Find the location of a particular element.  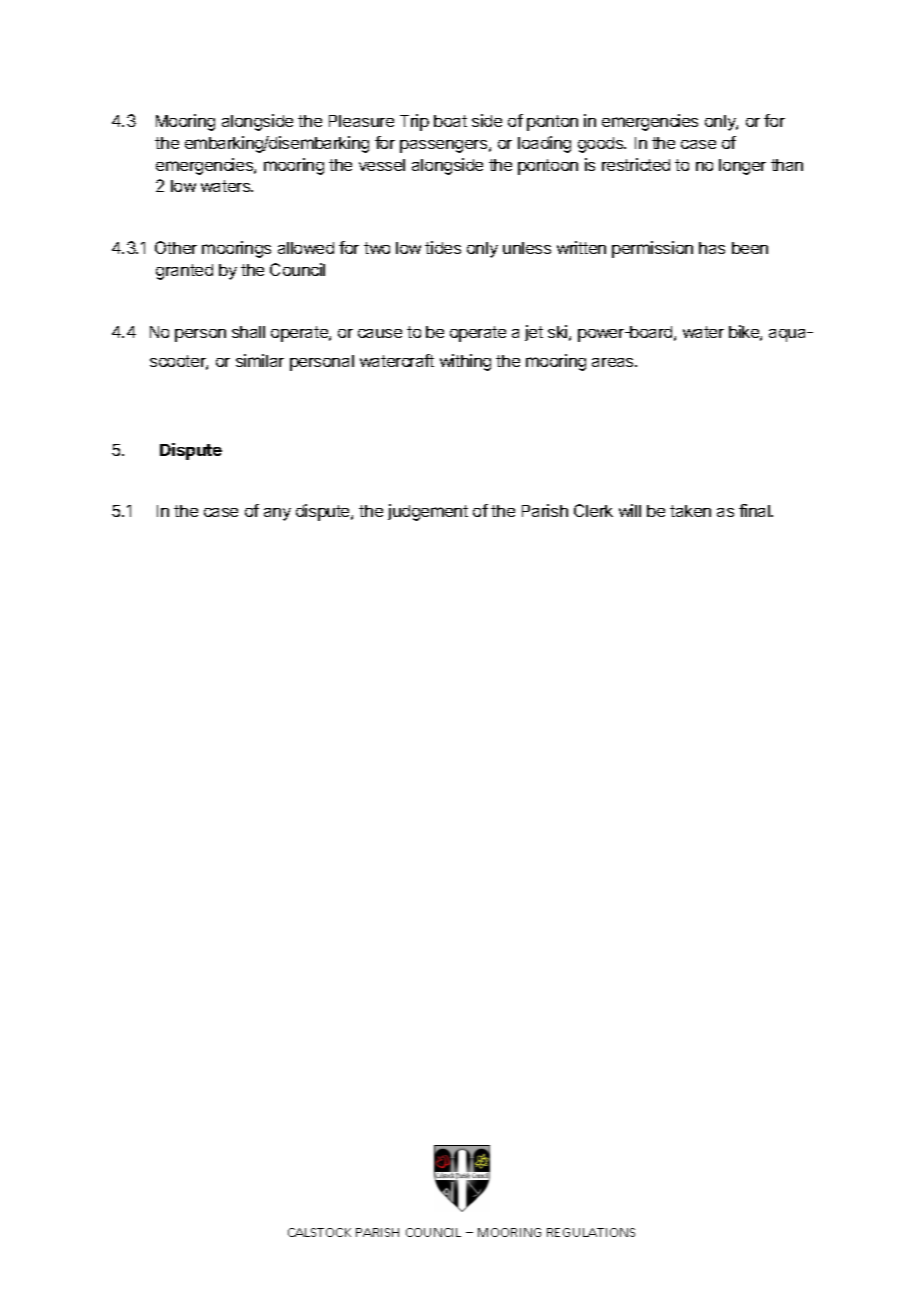

boat is located at coordinates (450, 121).
